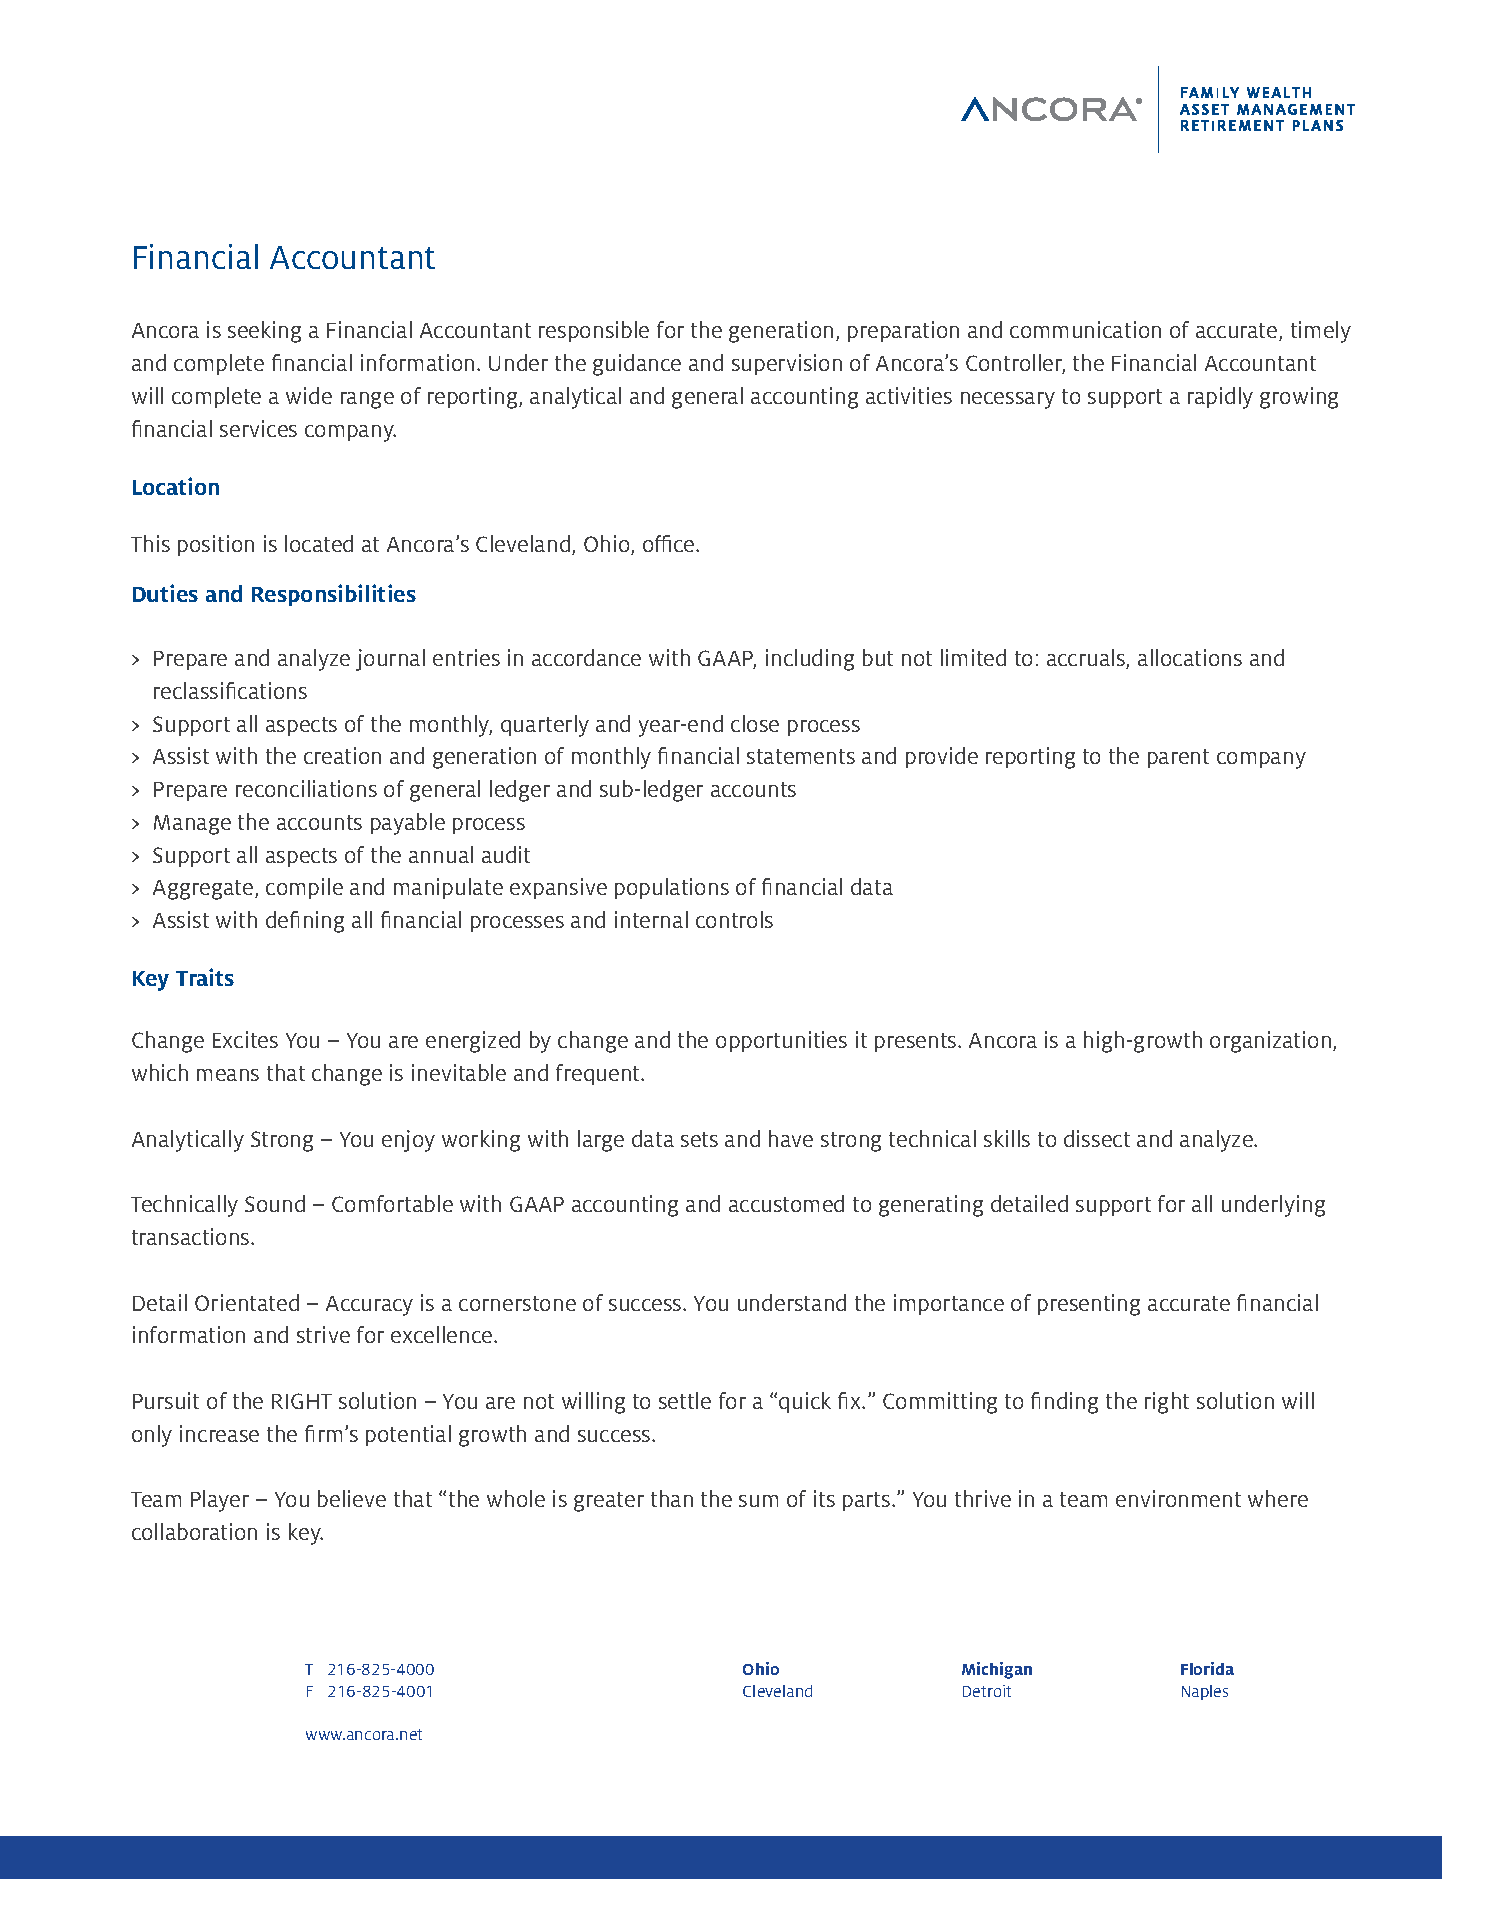  What do you see at coordinates (755, 723) in the page?
I see `close` at bounding box center [755, 723].
